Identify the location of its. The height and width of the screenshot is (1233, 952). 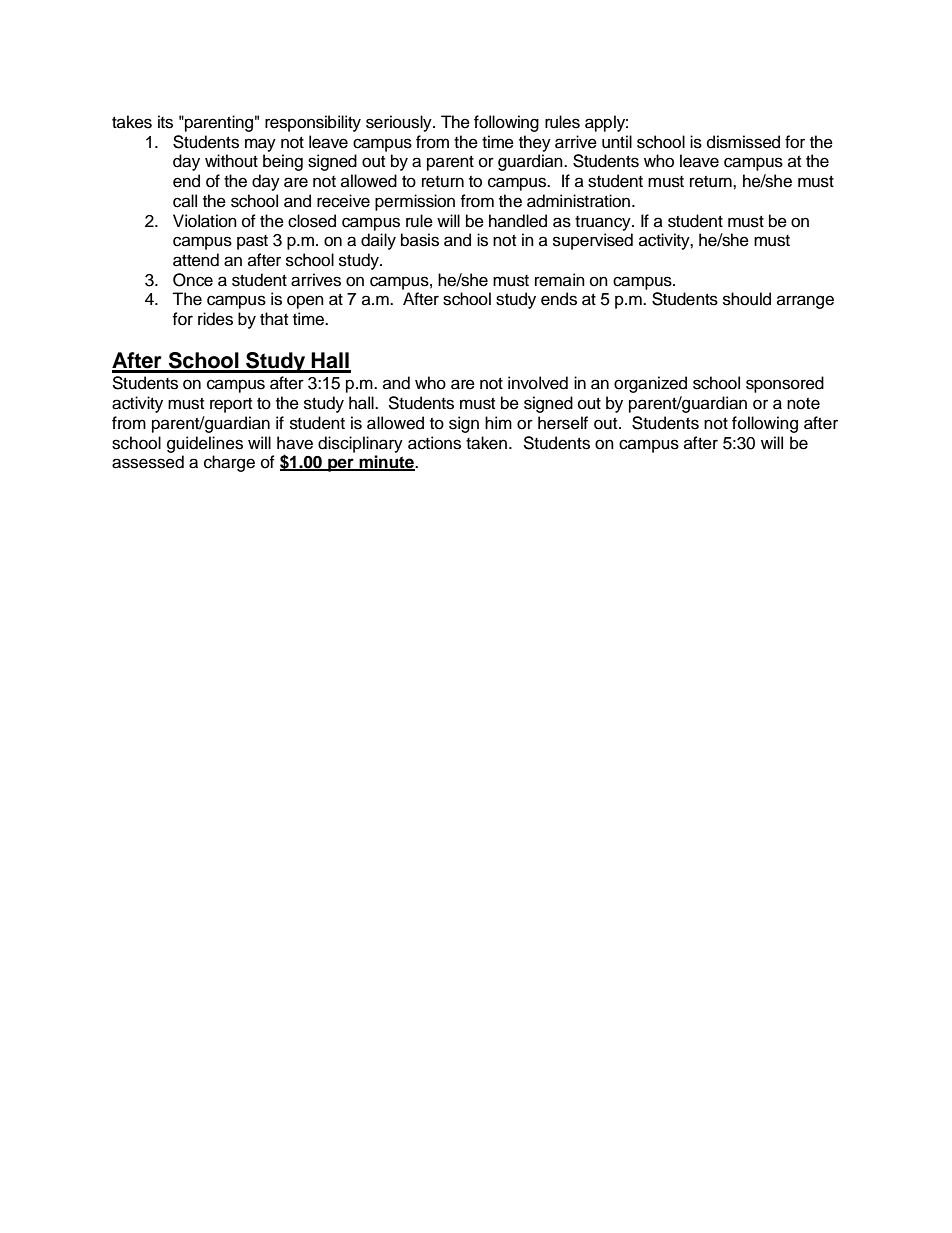
(165, 122).
